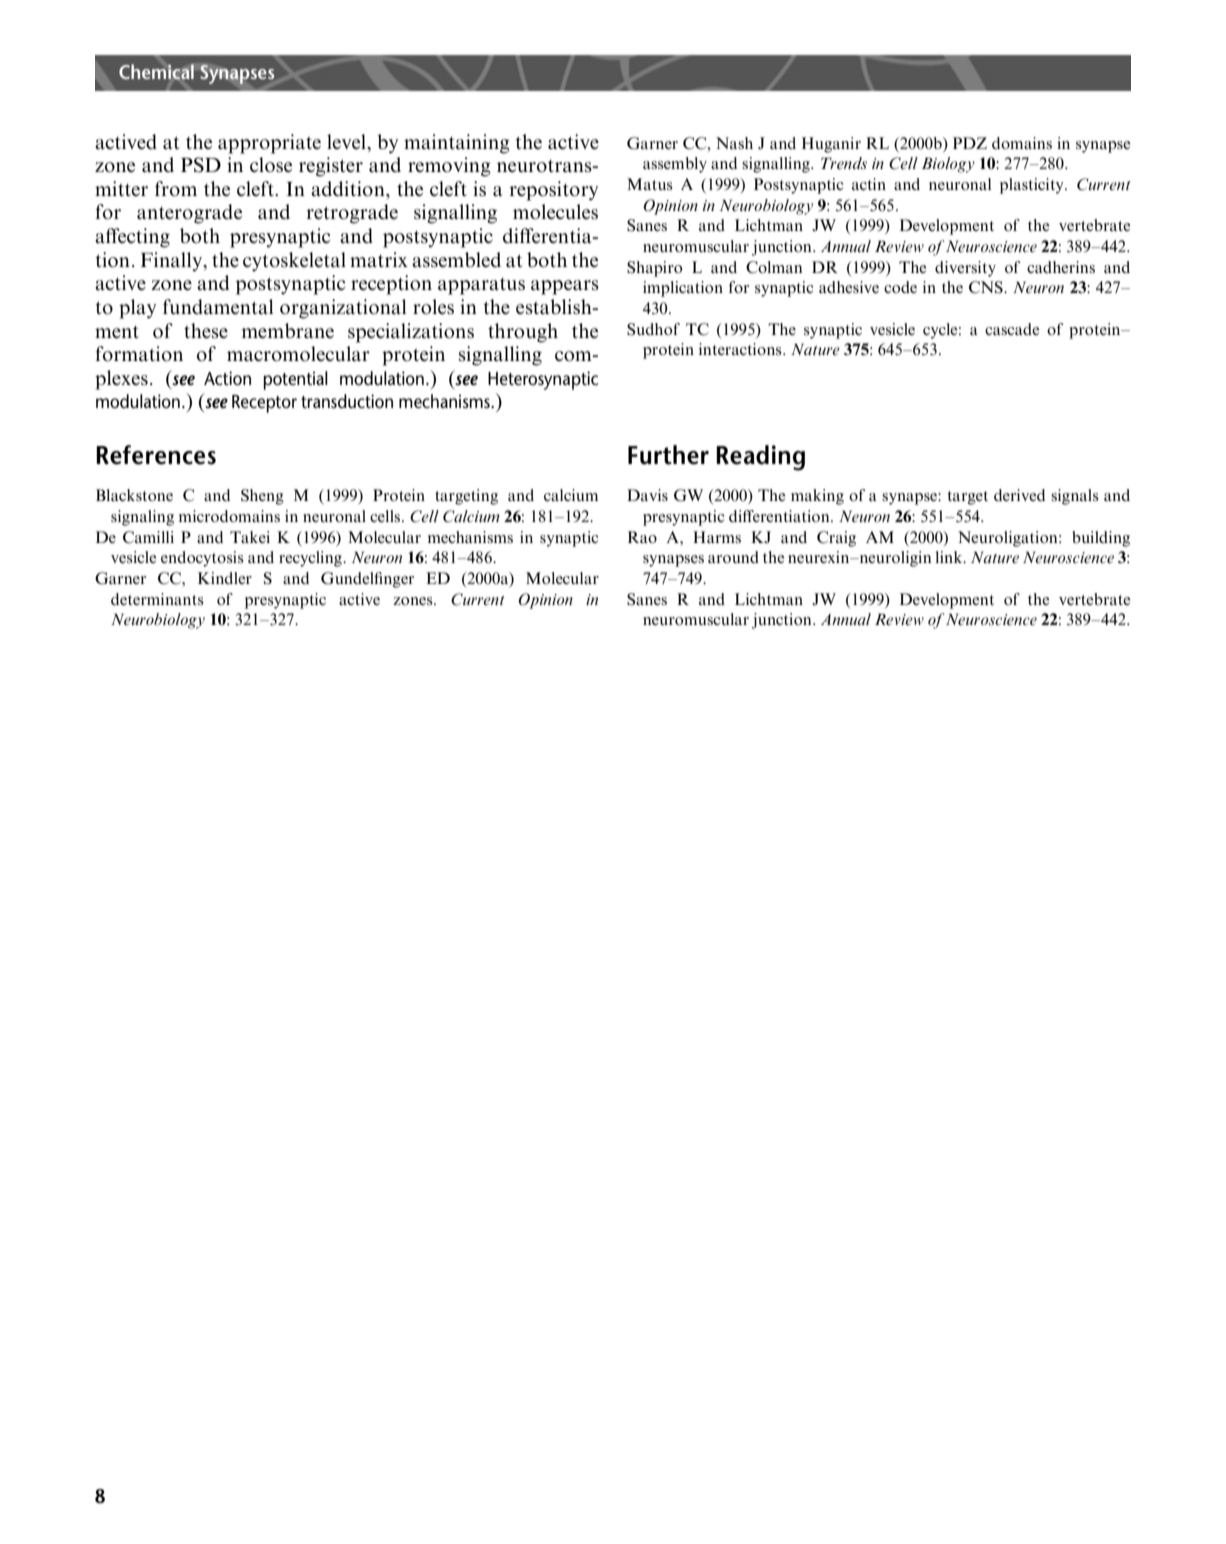 This page has height=1544, width=1226. What do you see at coordinates (734, 143) in the page?
I see `Nash` at bounding box center [734, 143].
